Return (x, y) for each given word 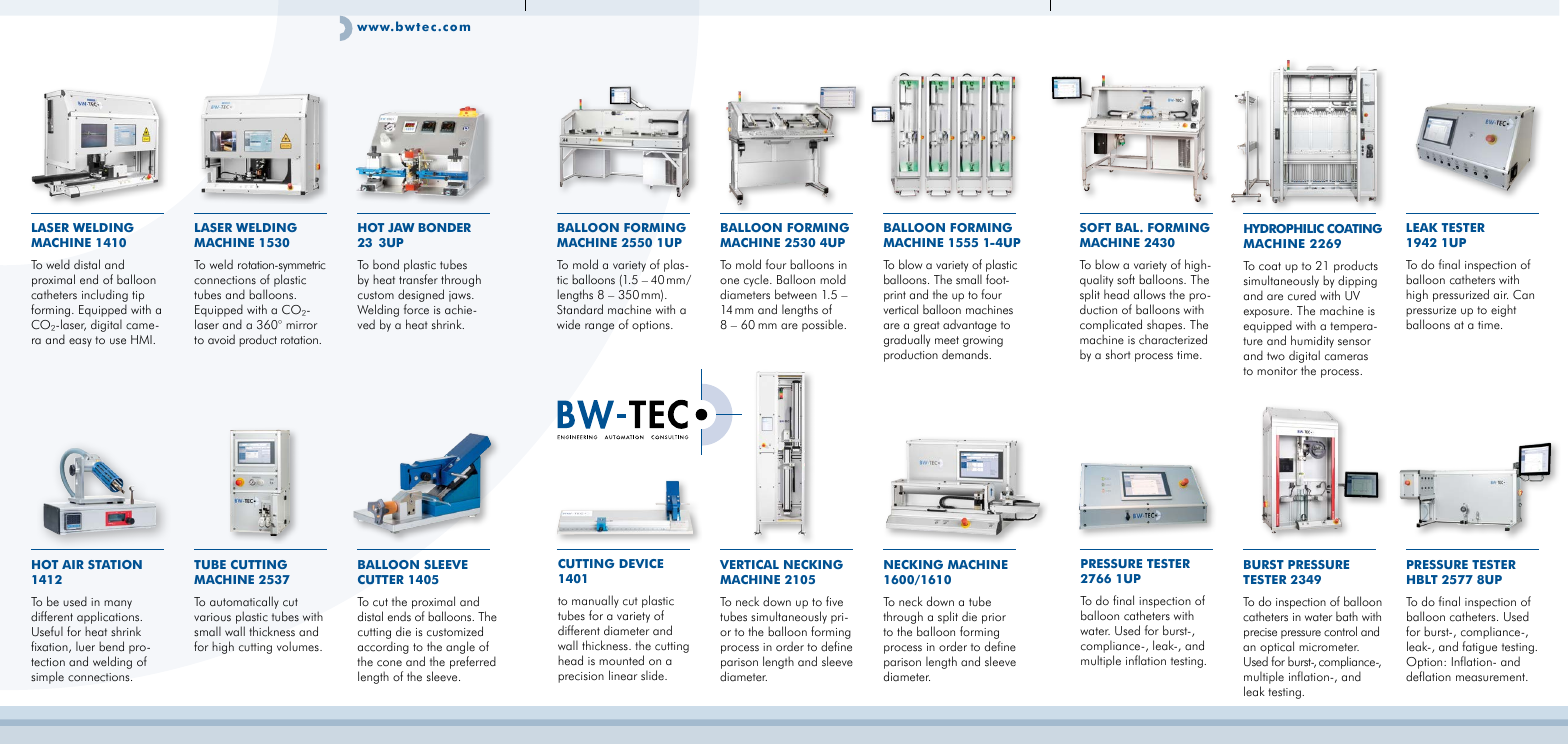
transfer (418, 279)
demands (966, 354)
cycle (757, 280)
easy (80, 342)
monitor (1277, 371)
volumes (299, 646)
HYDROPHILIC (1284, 228)
